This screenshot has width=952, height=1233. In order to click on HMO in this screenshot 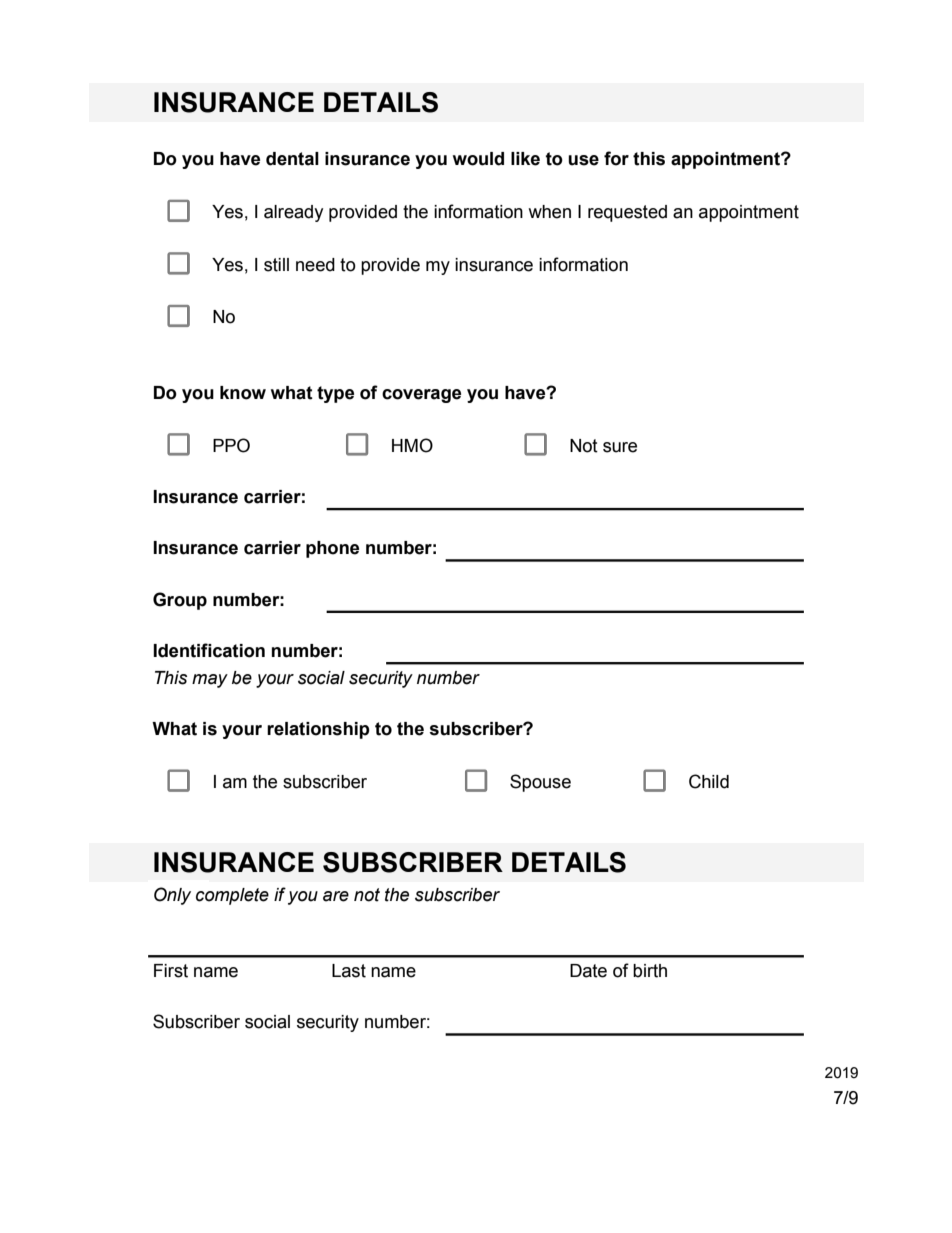, I will do `click(412, 445)`.
